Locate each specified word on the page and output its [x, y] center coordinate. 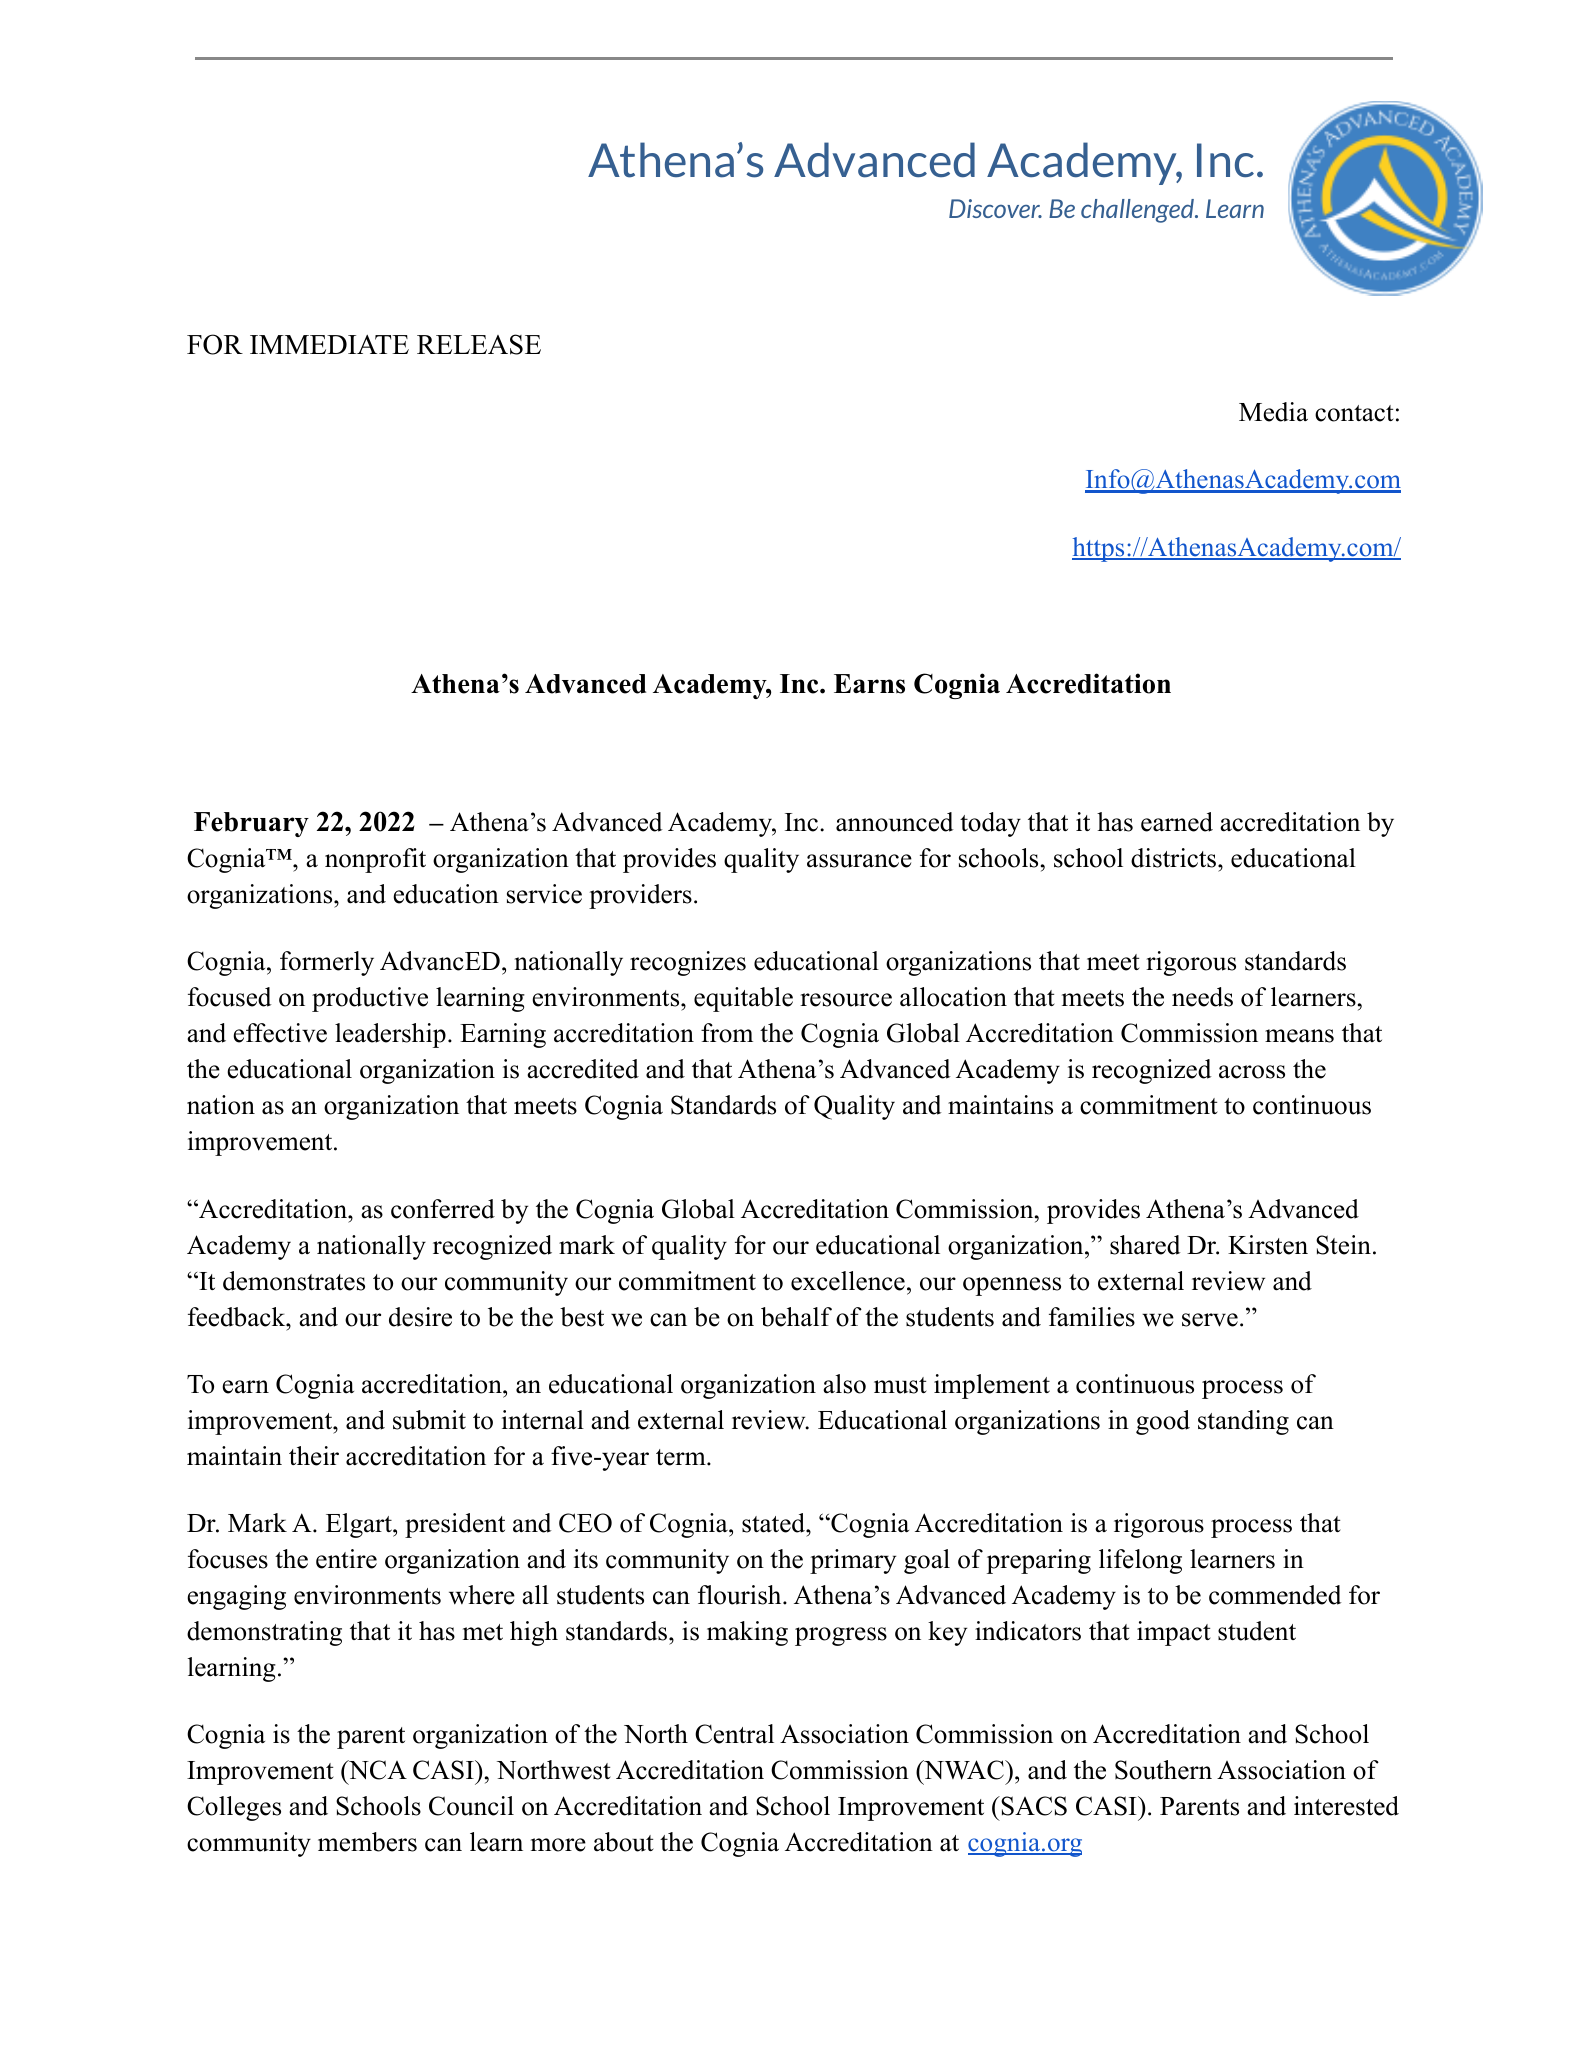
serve [1210, 1320]
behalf [796, 1317]
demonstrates [294, 1281]
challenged [1139, 211]
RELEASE [479, 344]
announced [895, 822]
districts [1173, 858]
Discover [995, 208]
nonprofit [375, 860]
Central [734, 1734]
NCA [377, 1770]
